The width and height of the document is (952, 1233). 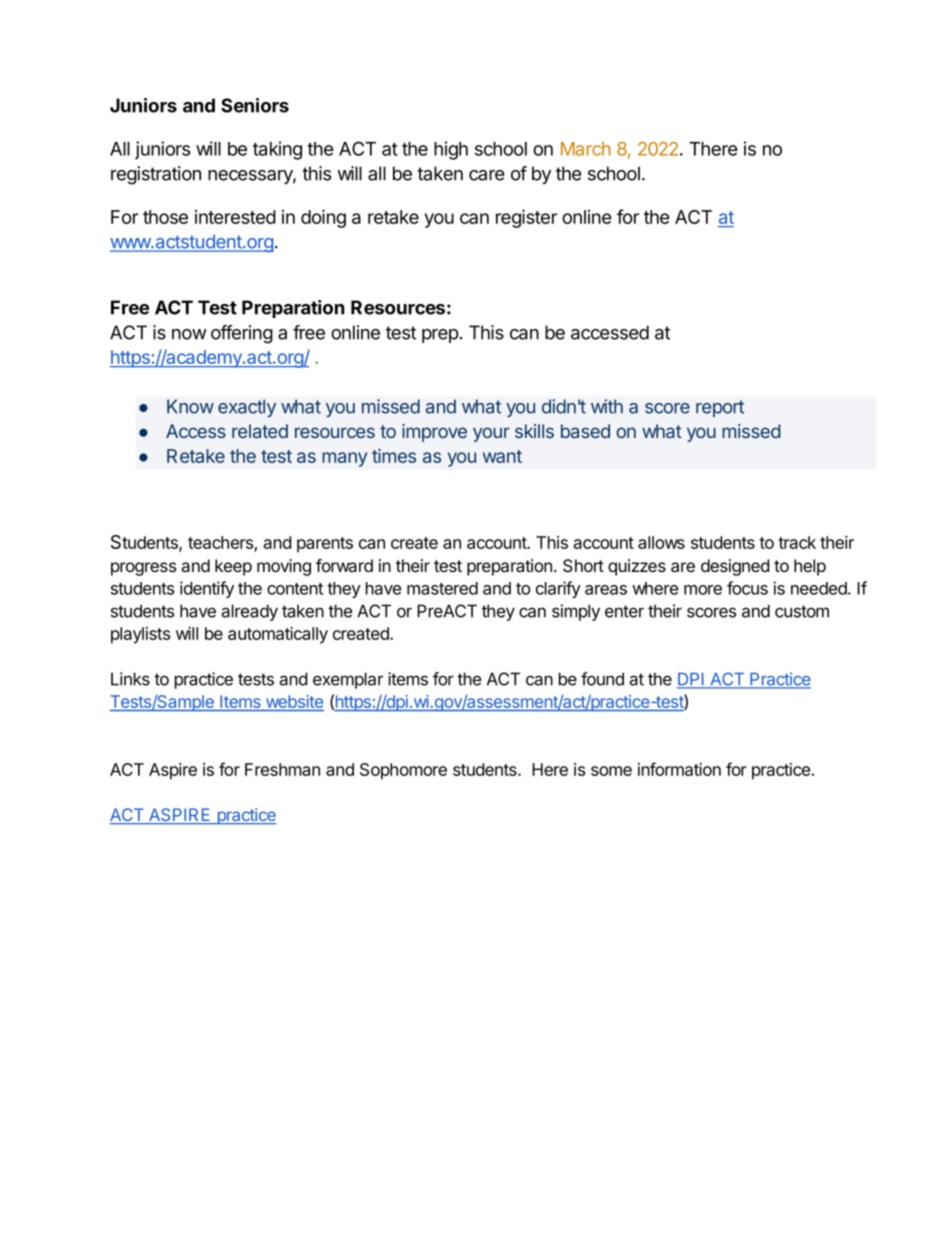 I want to click on information, so click(x=679, y=769).
